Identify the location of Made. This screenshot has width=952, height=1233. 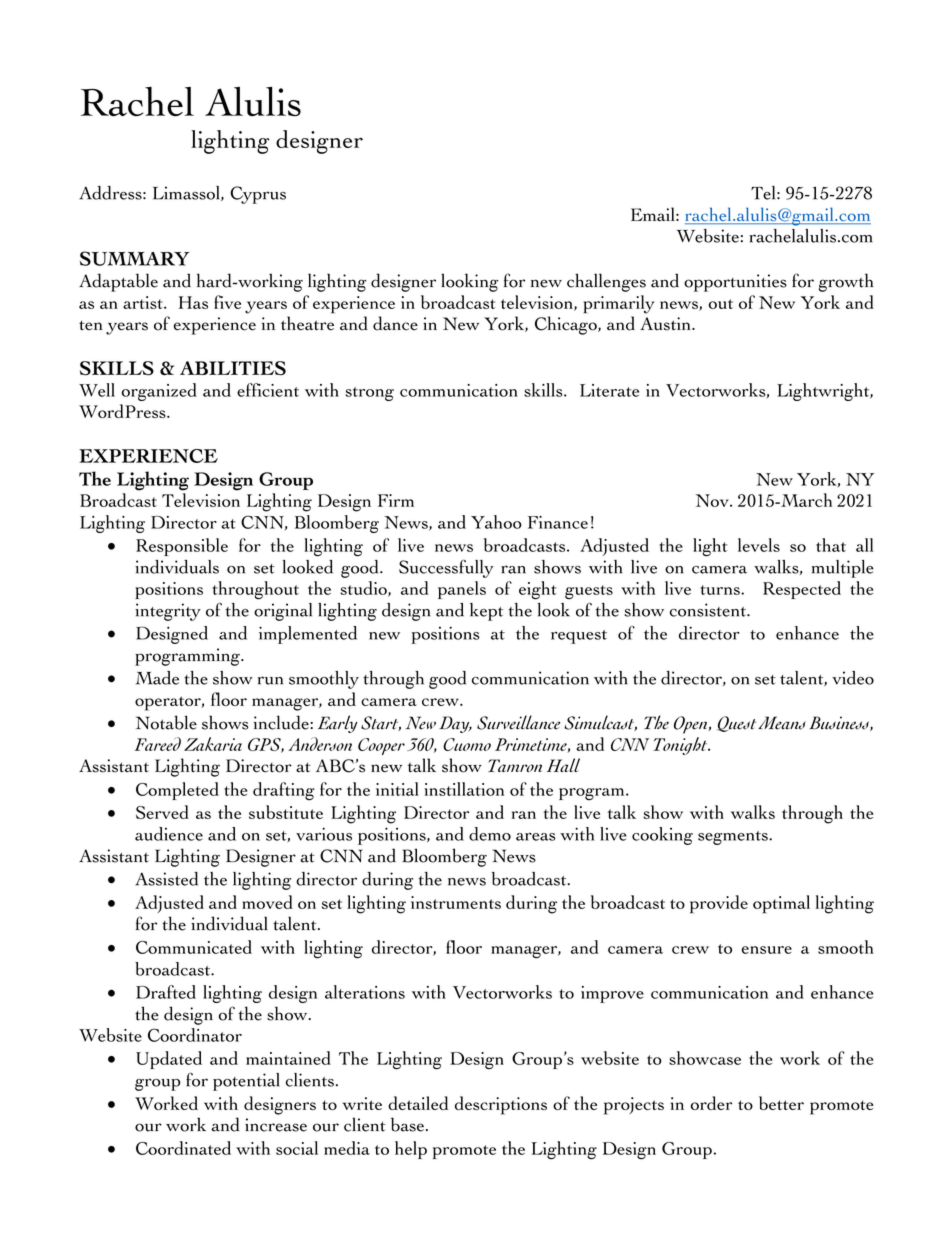
(157, 678).
